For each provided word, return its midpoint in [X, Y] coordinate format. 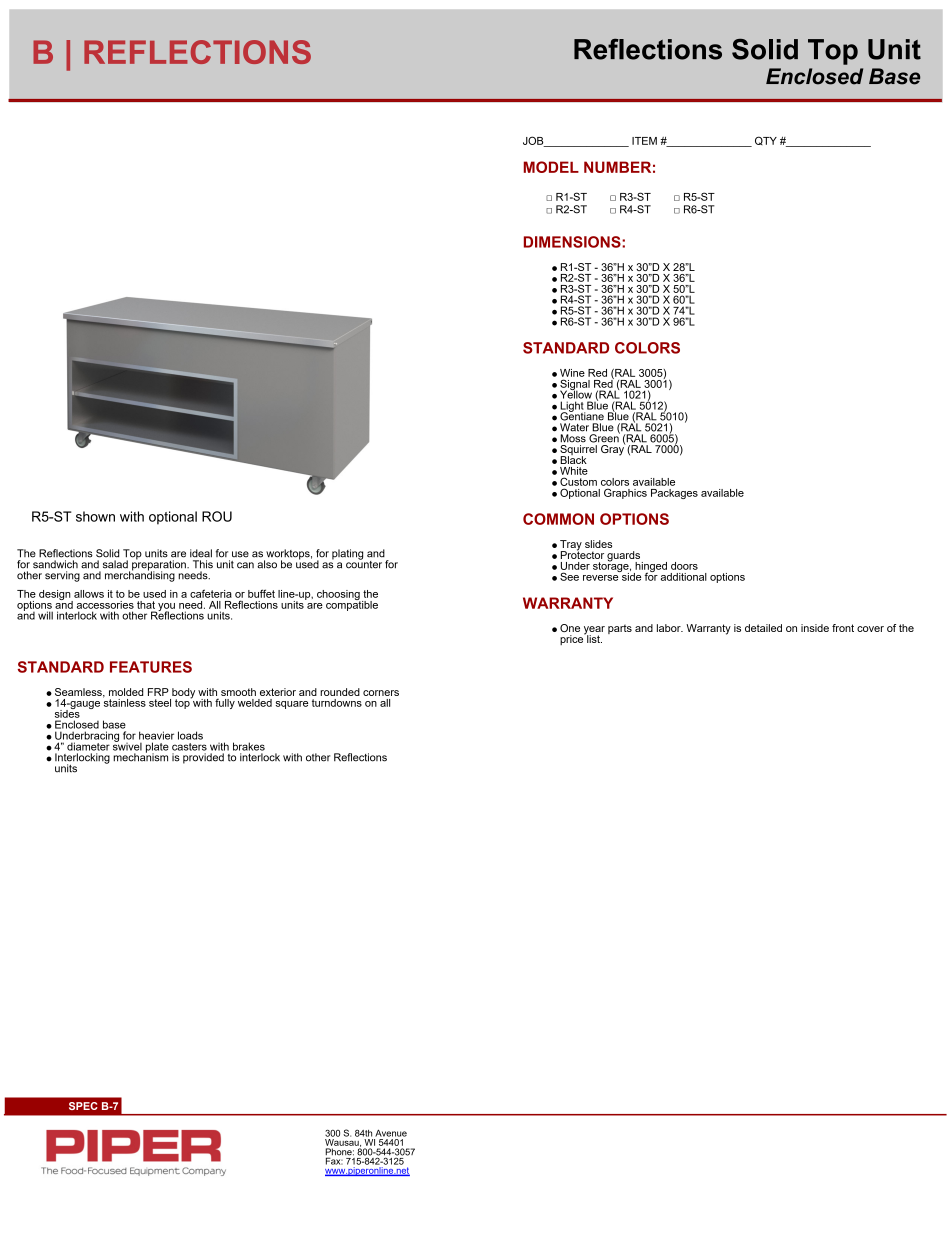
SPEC [83, 1106]
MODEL [551, 167]
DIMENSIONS [573, 242]
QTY [766, 140]
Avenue [391, 1133]
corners [381, 693]
